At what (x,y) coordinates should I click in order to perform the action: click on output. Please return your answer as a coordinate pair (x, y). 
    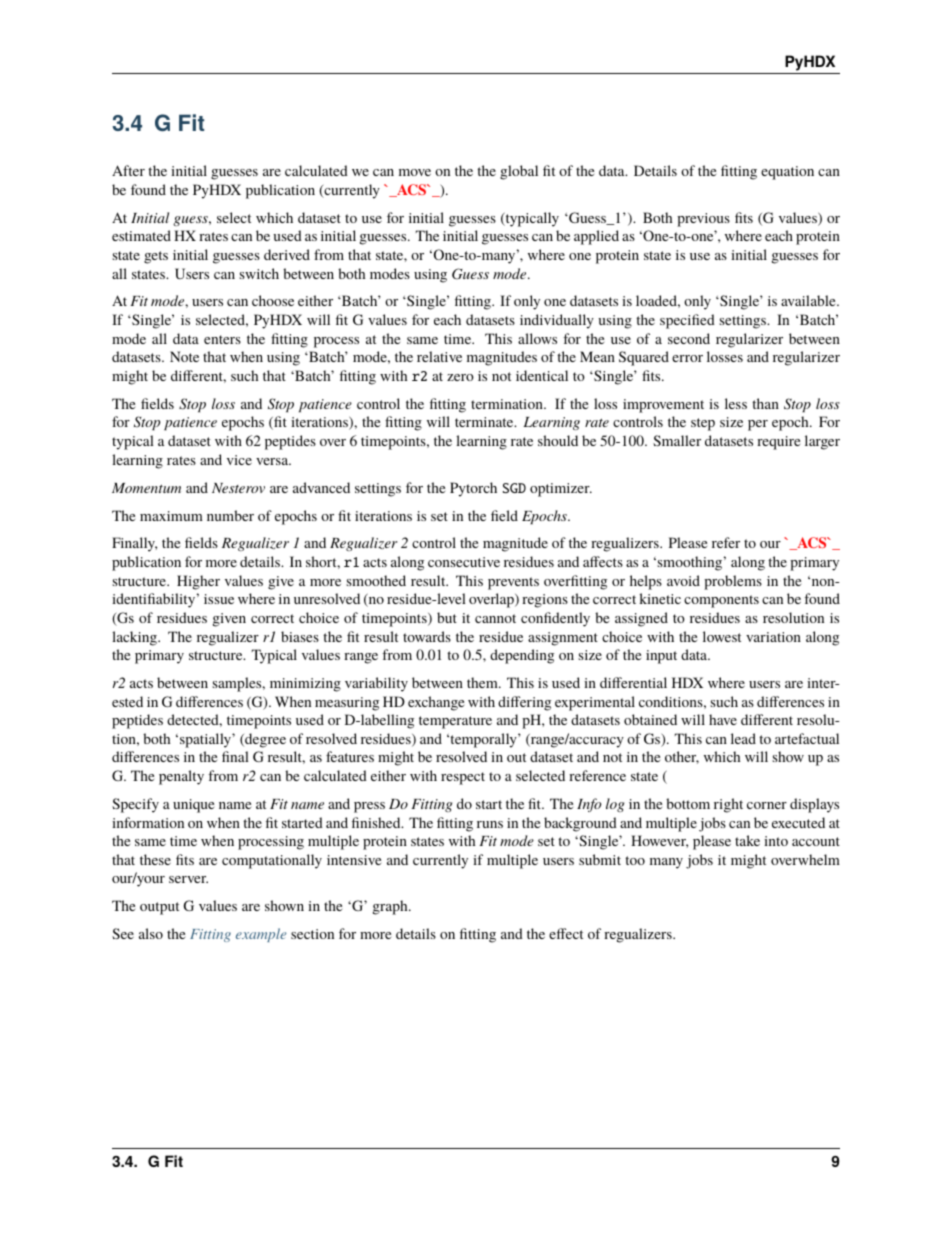
    Looking at the image, I should click on (159, 908).
